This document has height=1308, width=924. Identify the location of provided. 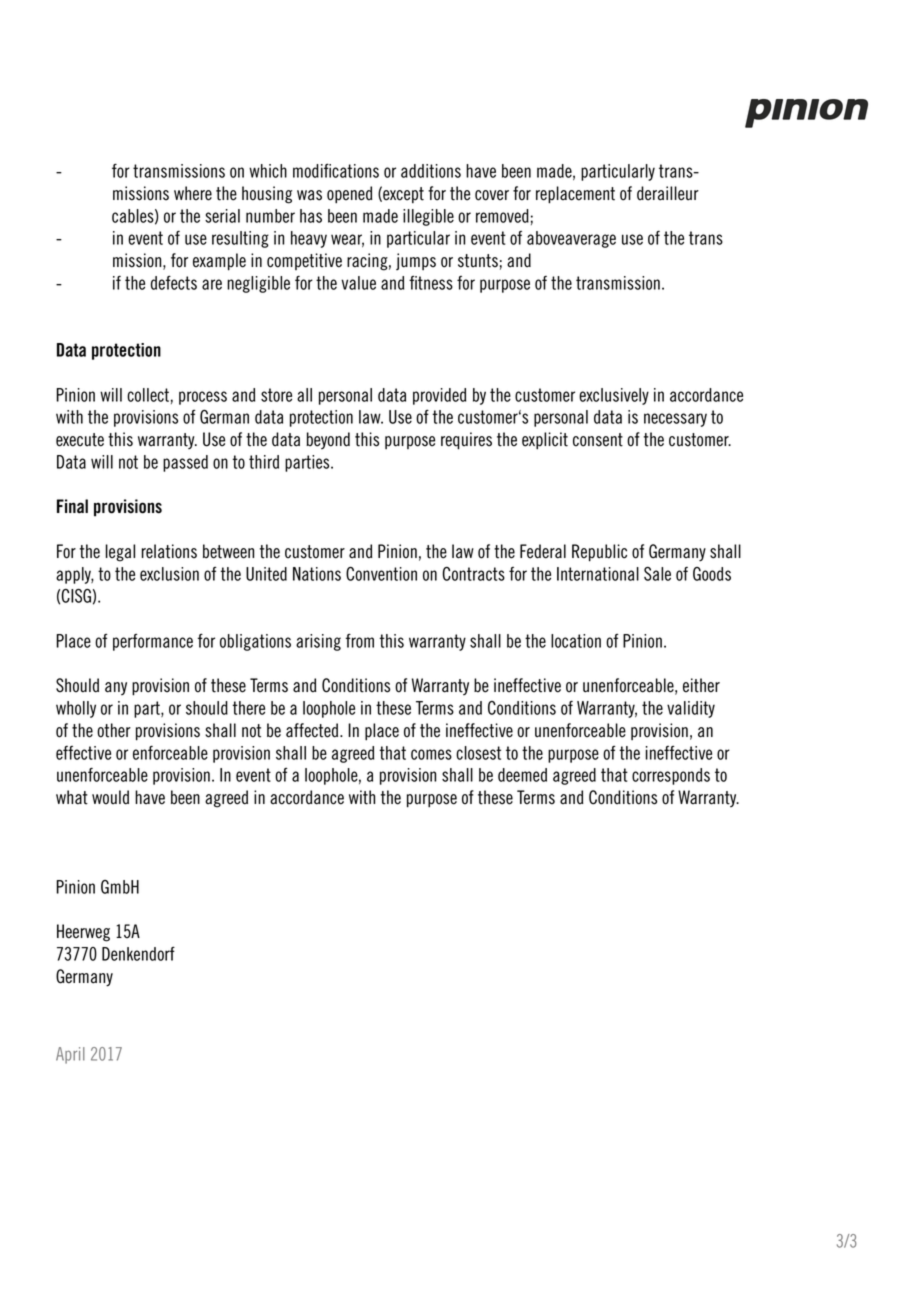
(439, 396).
